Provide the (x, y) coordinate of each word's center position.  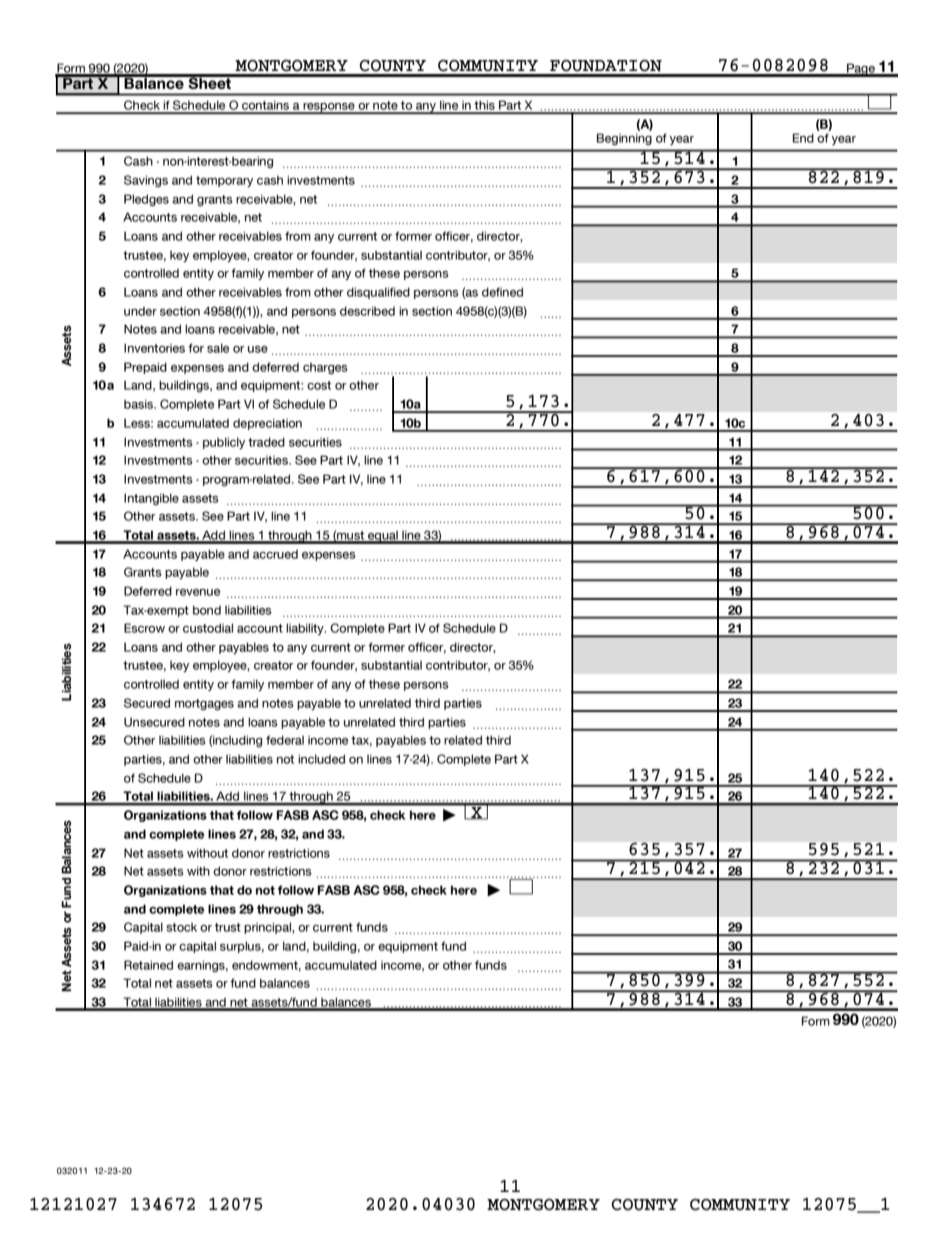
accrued (275, 554)
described (367, 311)
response (329, 108)
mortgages (204, 704)
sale (218, 348)
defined (502, 292)
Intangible (151, 499)
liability (306, 629)
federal (285, 740)
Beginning (624, 139)
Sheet (210, 82)
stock (181, 927)
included (321, 759)
